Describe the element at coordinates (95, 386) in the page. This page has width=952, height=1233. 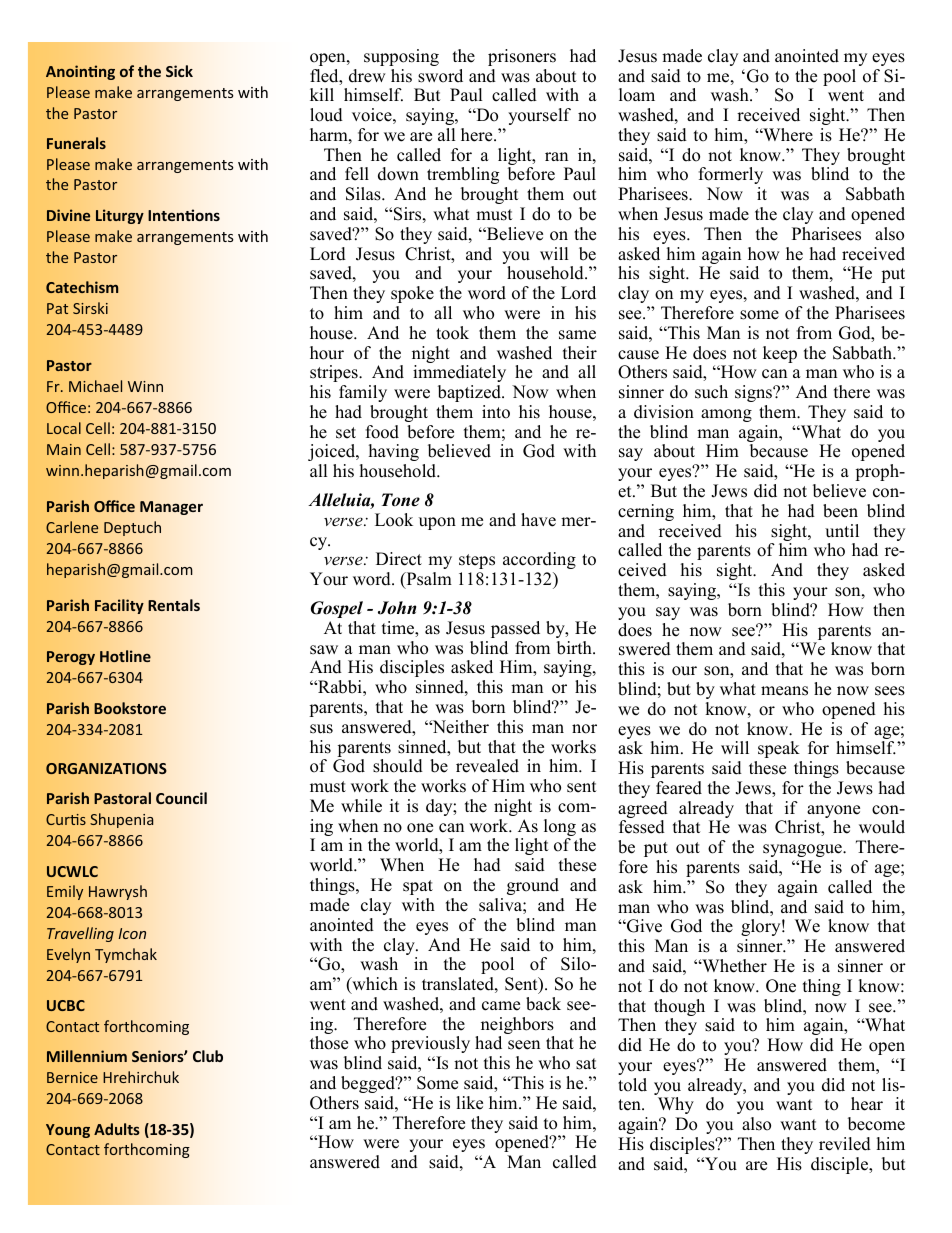
I see `Michael` at that location.
